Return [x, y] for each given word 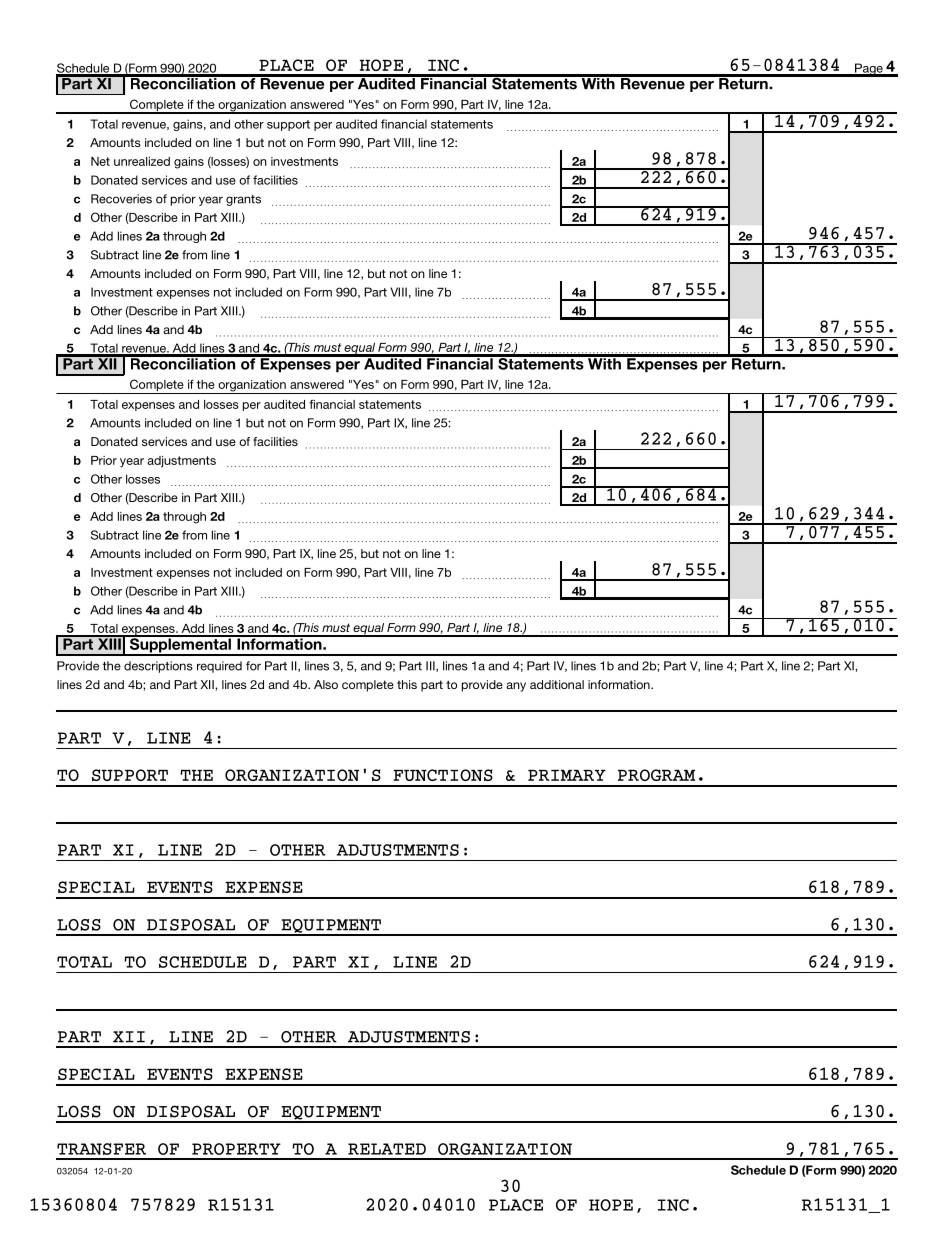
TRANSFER [101, 1149]
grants [243, 200]
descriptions [158, 667]
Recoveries [121, 199]
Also [326, 684]
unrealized [142, 161]
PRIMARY [567, 775]
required [219, 667]
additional [557, 684]
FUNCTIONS [443, 775]
